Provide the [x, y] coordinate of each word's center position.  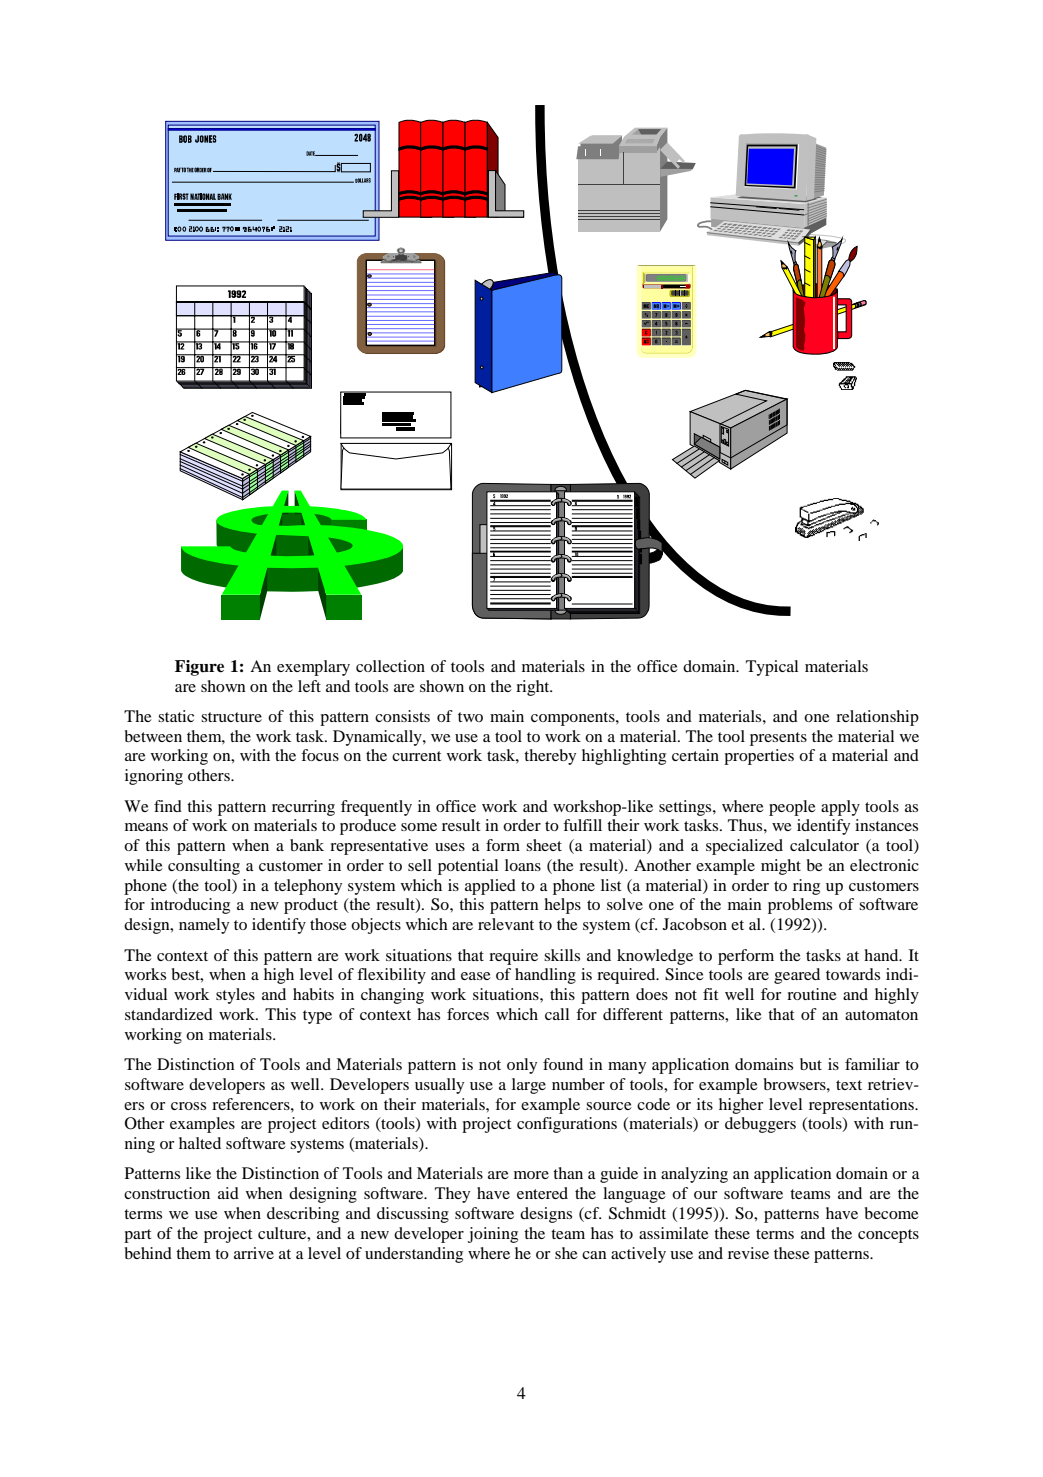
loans [523, 865]
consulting [204, 867]
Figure [199, 668]
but [811, 1064]
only [522, 1066]
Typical [772, 668]
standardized [169, 1014]
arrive [254, 1253]
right [534, 688]
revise [748, 1253]
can [594, 1255]
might [781, 867]
